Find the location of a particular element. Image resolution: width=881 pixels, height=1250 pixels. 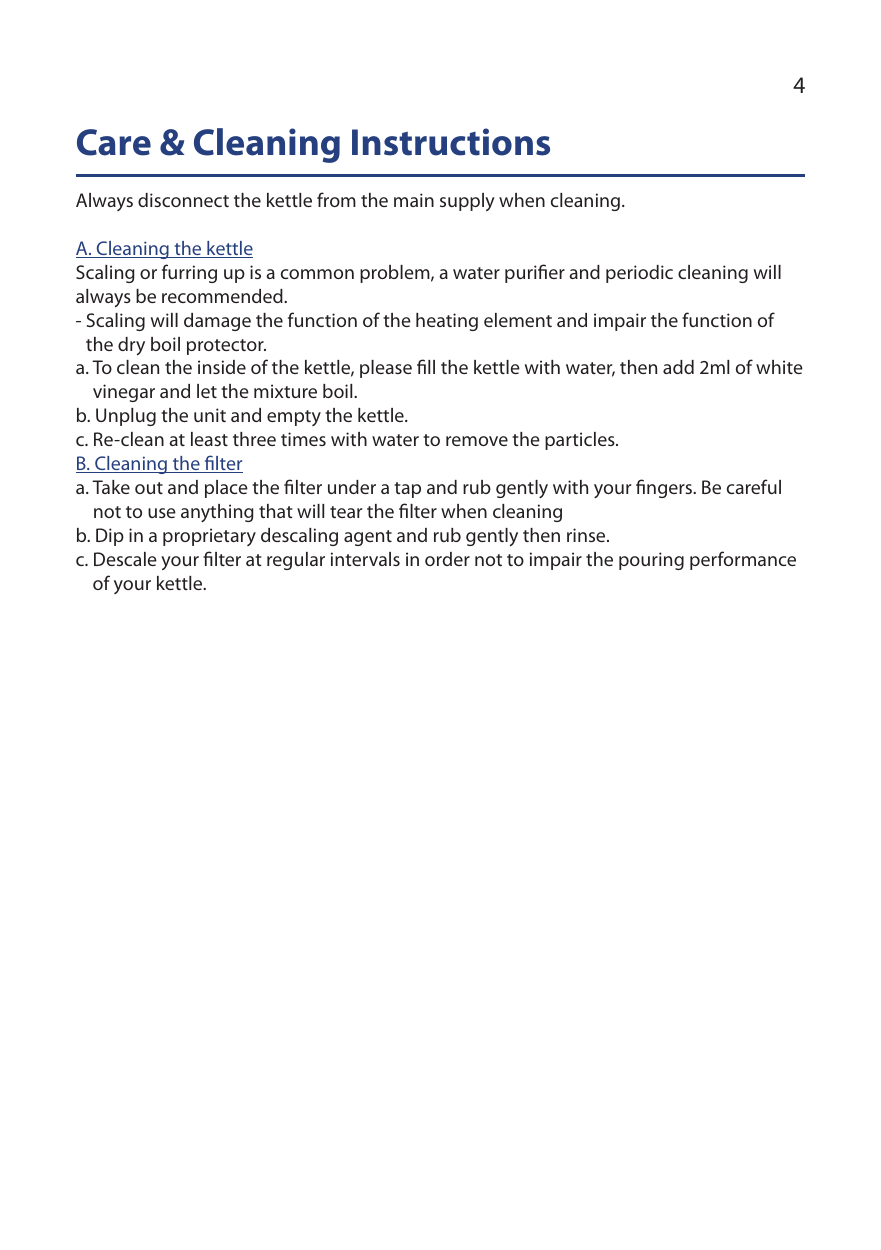

order is located at coordinates (447, 559).
